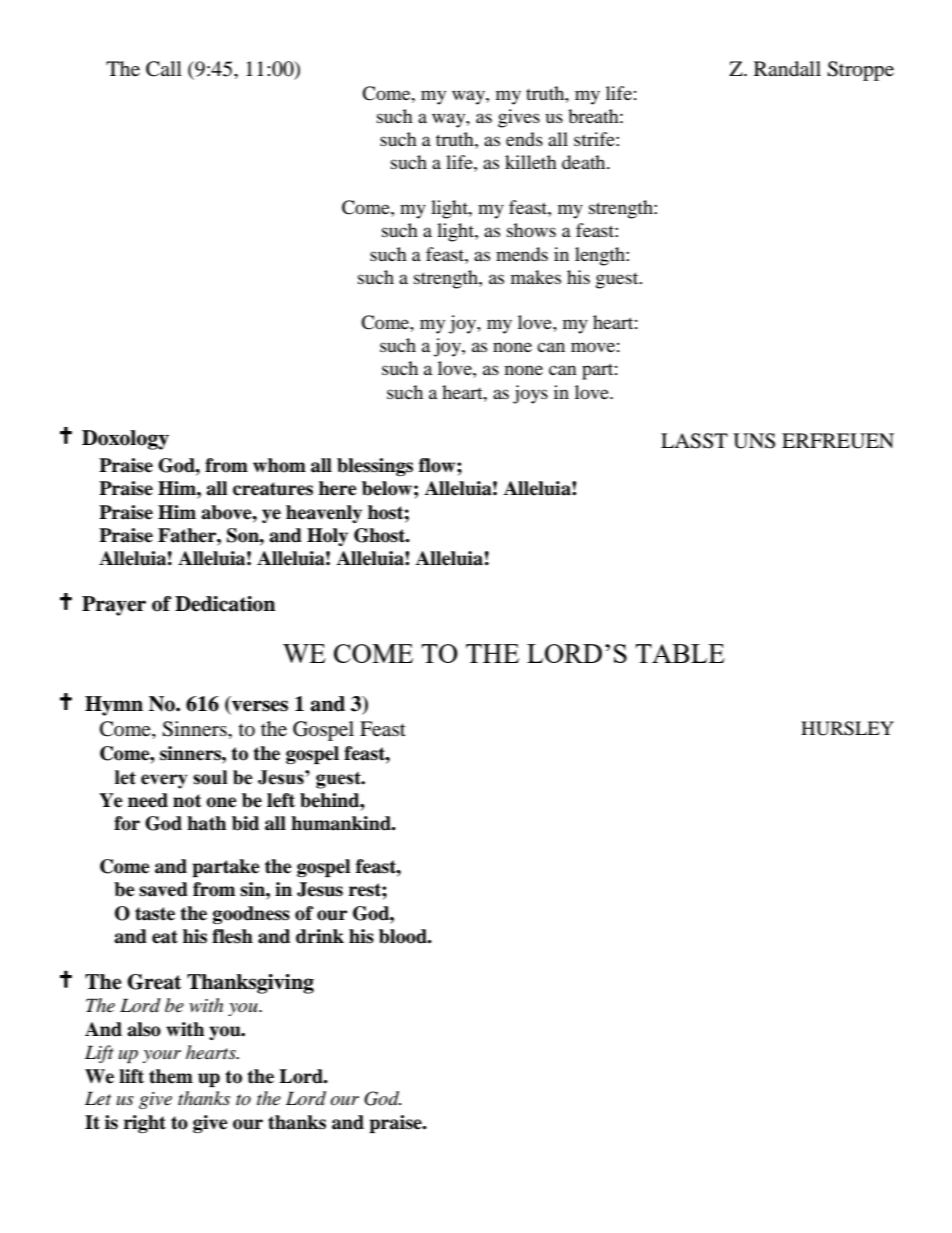  What do you see at coordinates (754, 441) in the image?
I see `UNS` at bounding box center [754, 441].
